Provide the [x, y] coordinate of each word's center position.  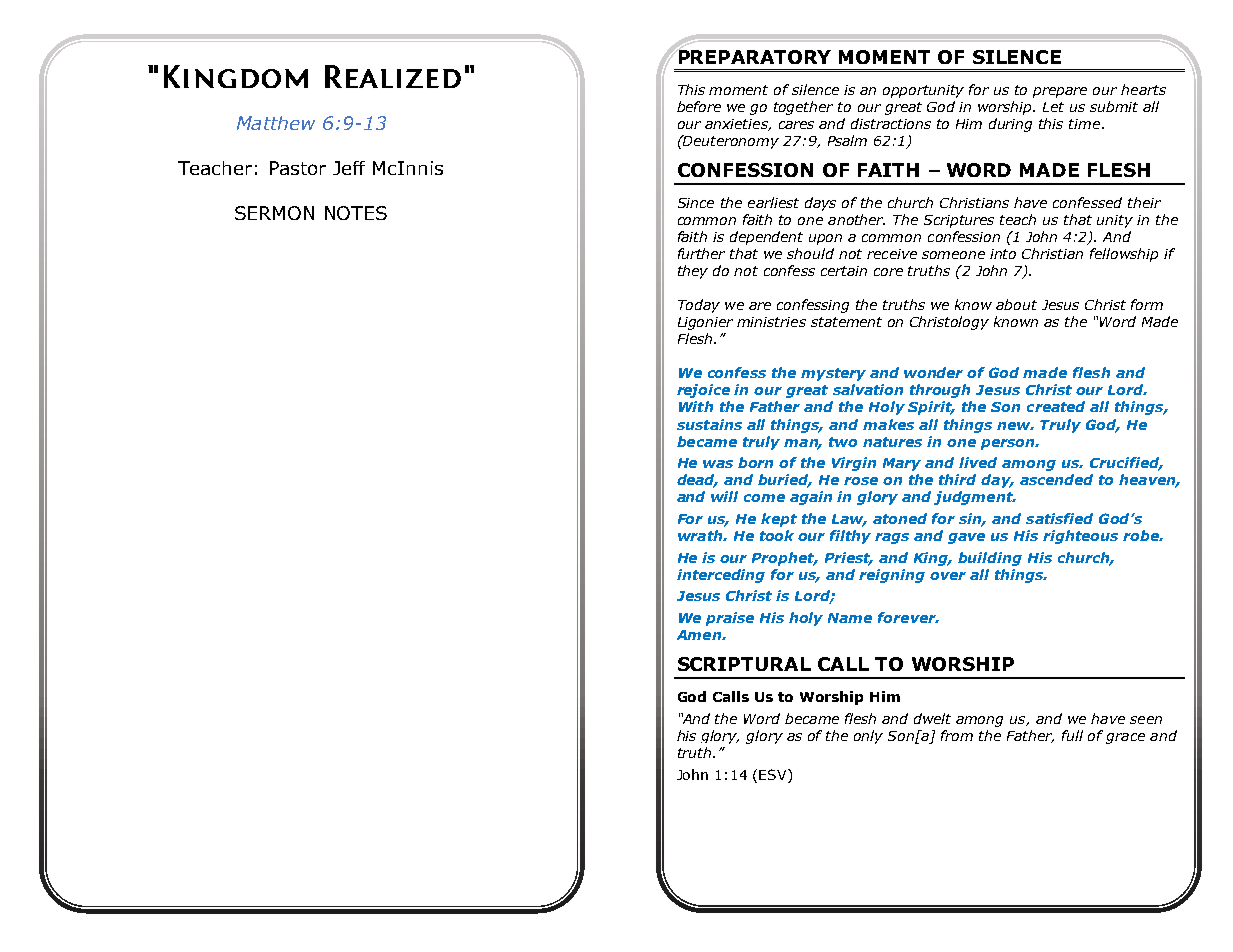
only [868, 737]
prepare [1060, 92]
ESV [774, 774]
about [1016, 304]
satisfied [1059, 518]
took [777, 535]
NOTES [356, 213]
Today [699, 306]
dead [697, 481]
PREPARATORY [753, 56]
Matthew [276, 123]
